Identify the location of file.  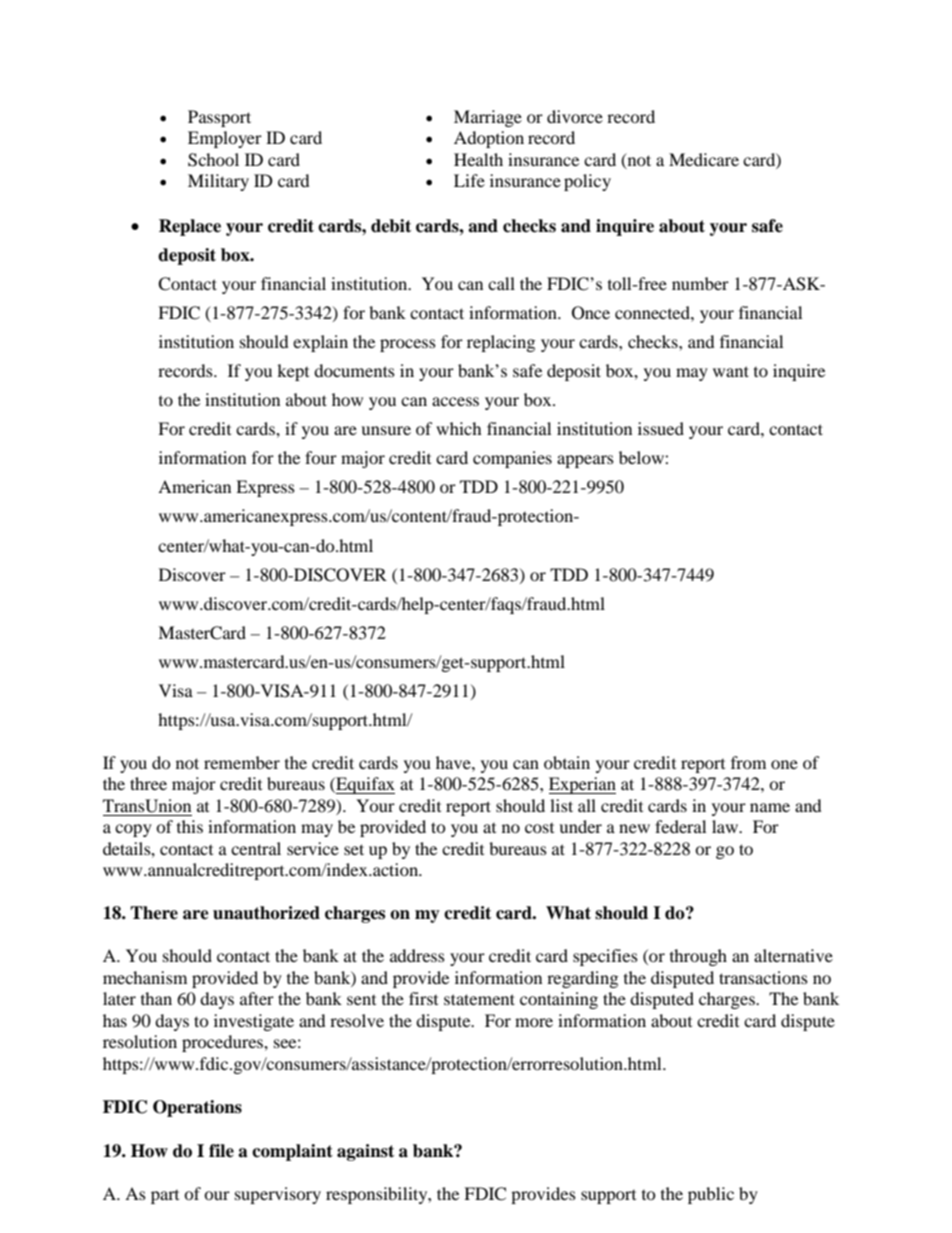
(221, 1151).
